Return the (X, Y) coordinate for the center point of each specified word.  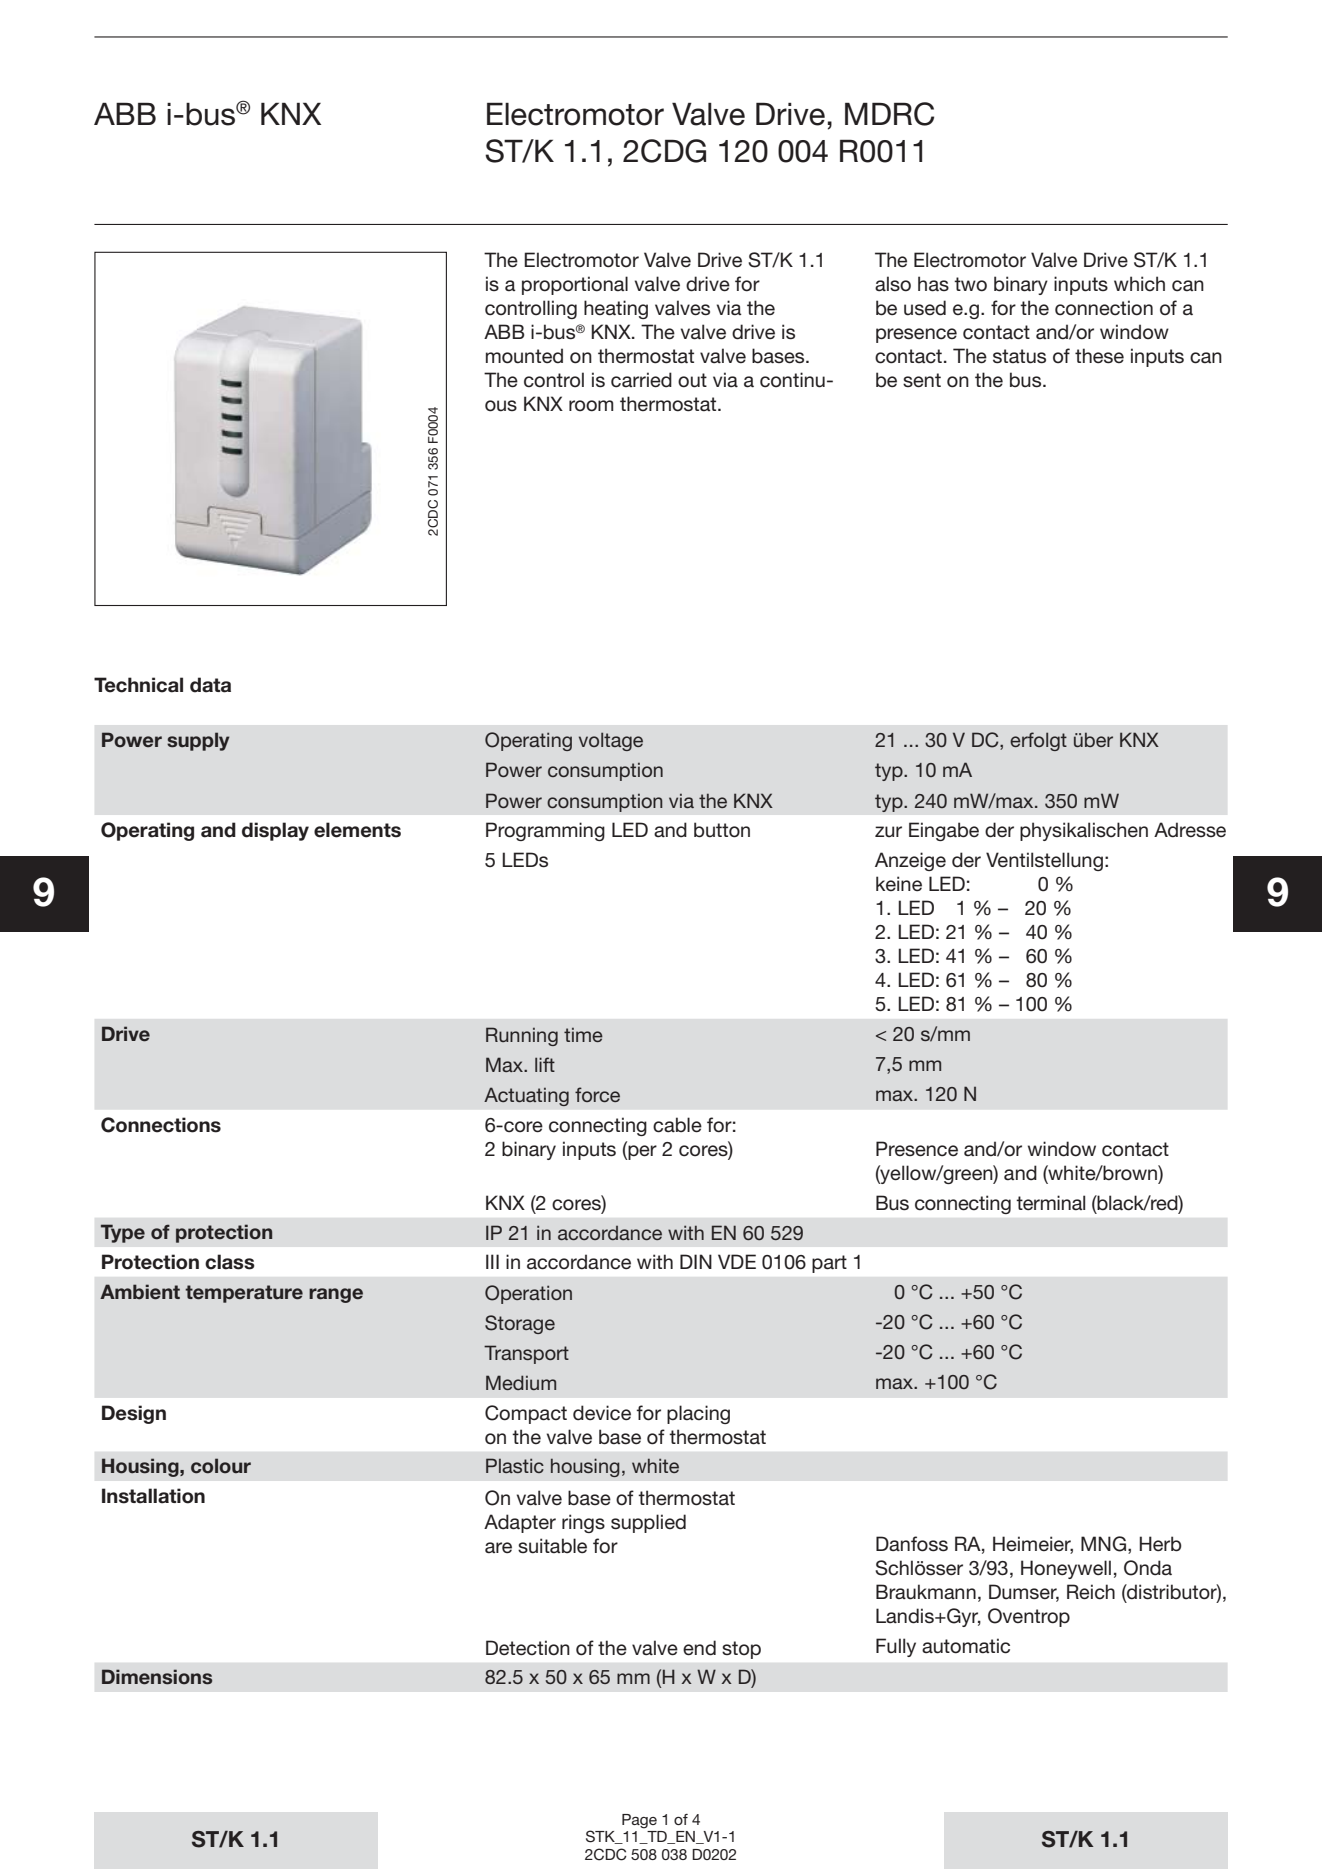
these (1099, 356)
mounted (524, 356)
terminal (1050, 1203)
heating (616, 309)
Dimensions (157, 1677)
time (583, 1035)
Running (522, 1036)
